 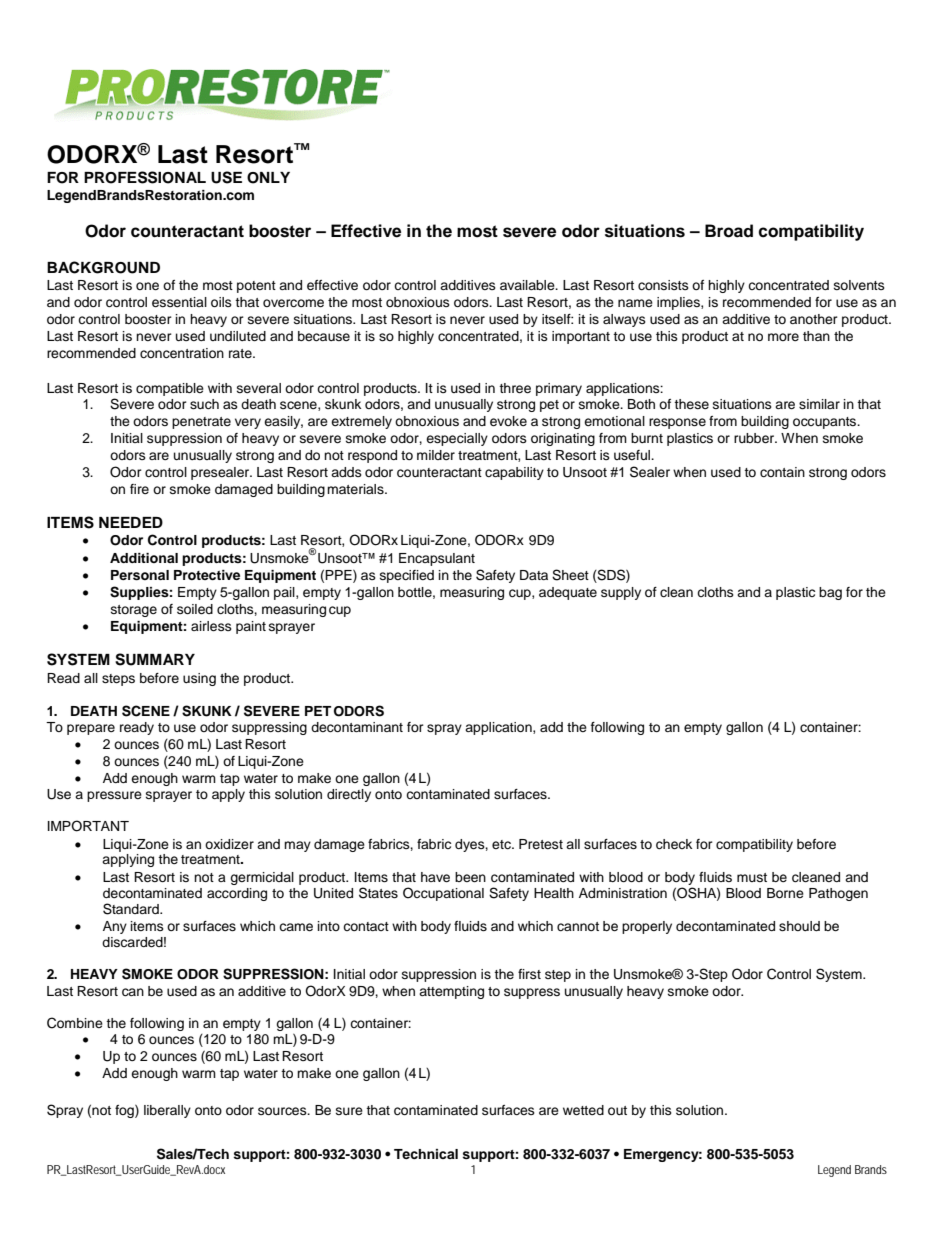 I want to click on available, so click(x=528, y=285).
